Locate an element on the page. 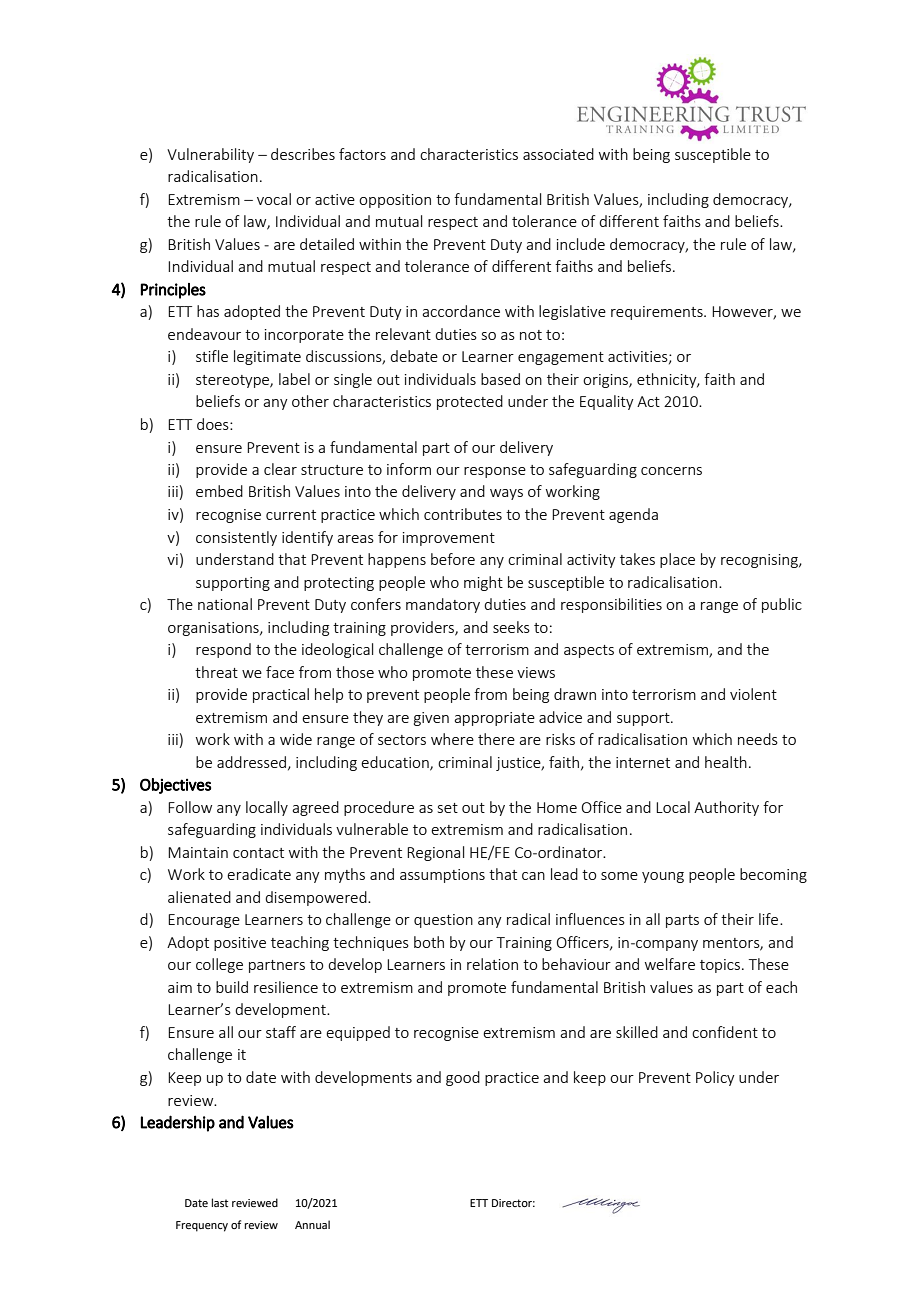 Image resolution: width=924 pixels, height=1308 pixels. opposition is located at coordinates (395, 201).
